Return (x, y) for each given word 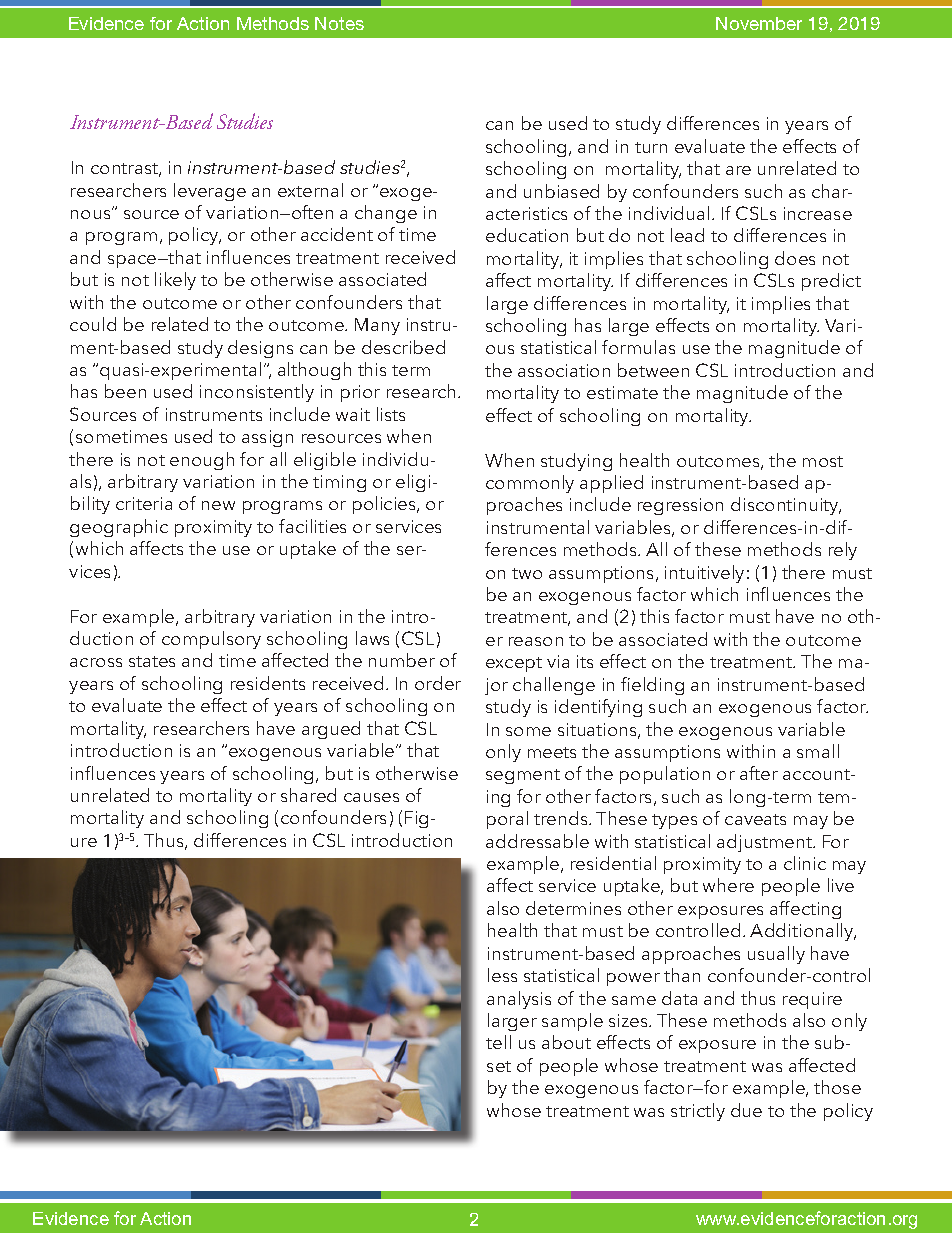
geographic (119, 528)
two (527, 573)
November (759, 23)
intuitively (704, 574)
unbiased (561, 191)
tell (498, 1042)
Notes (339, 23)
